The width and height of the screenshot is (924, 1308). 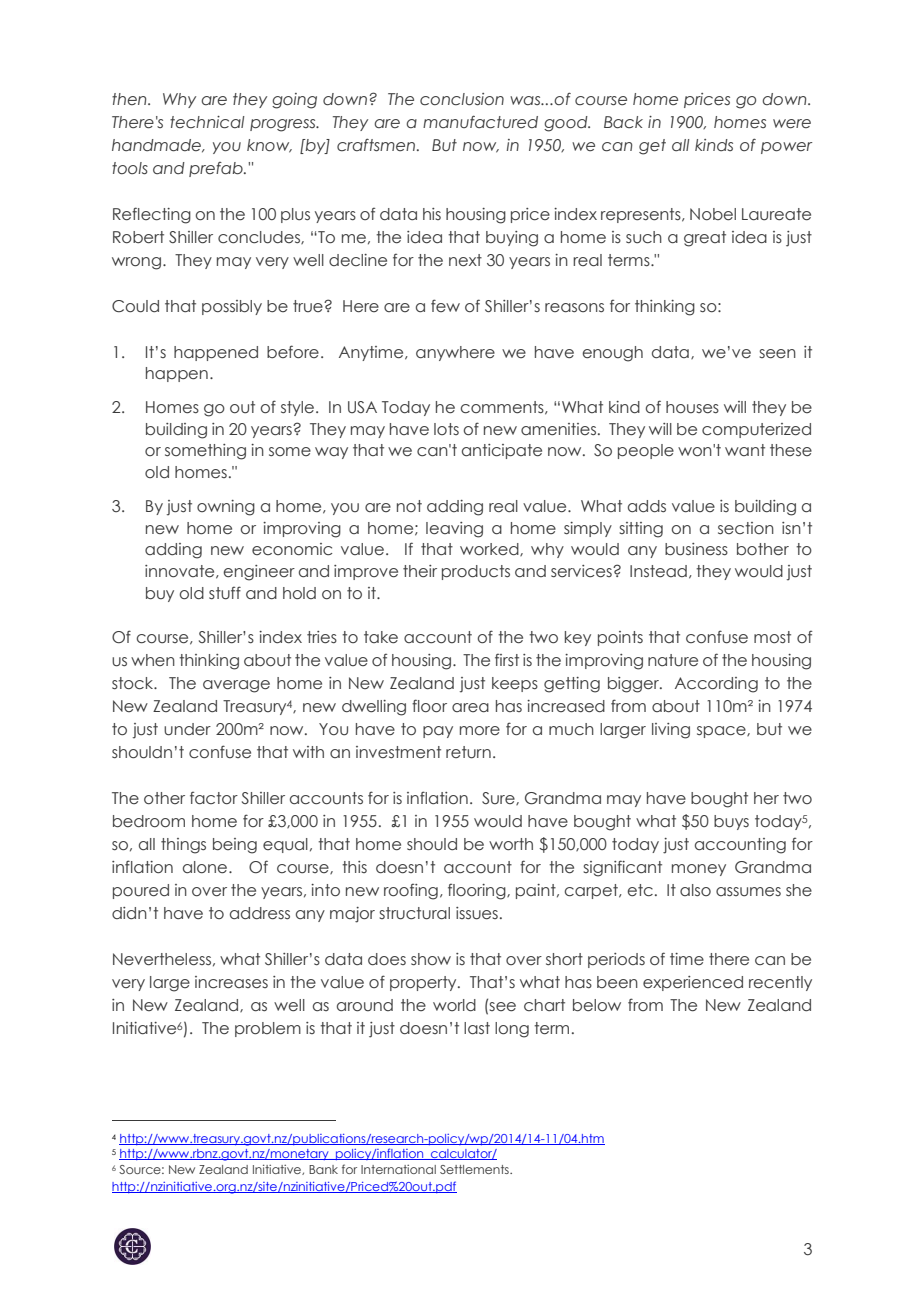 I want to click on technical, so click(x=207, y=122).
